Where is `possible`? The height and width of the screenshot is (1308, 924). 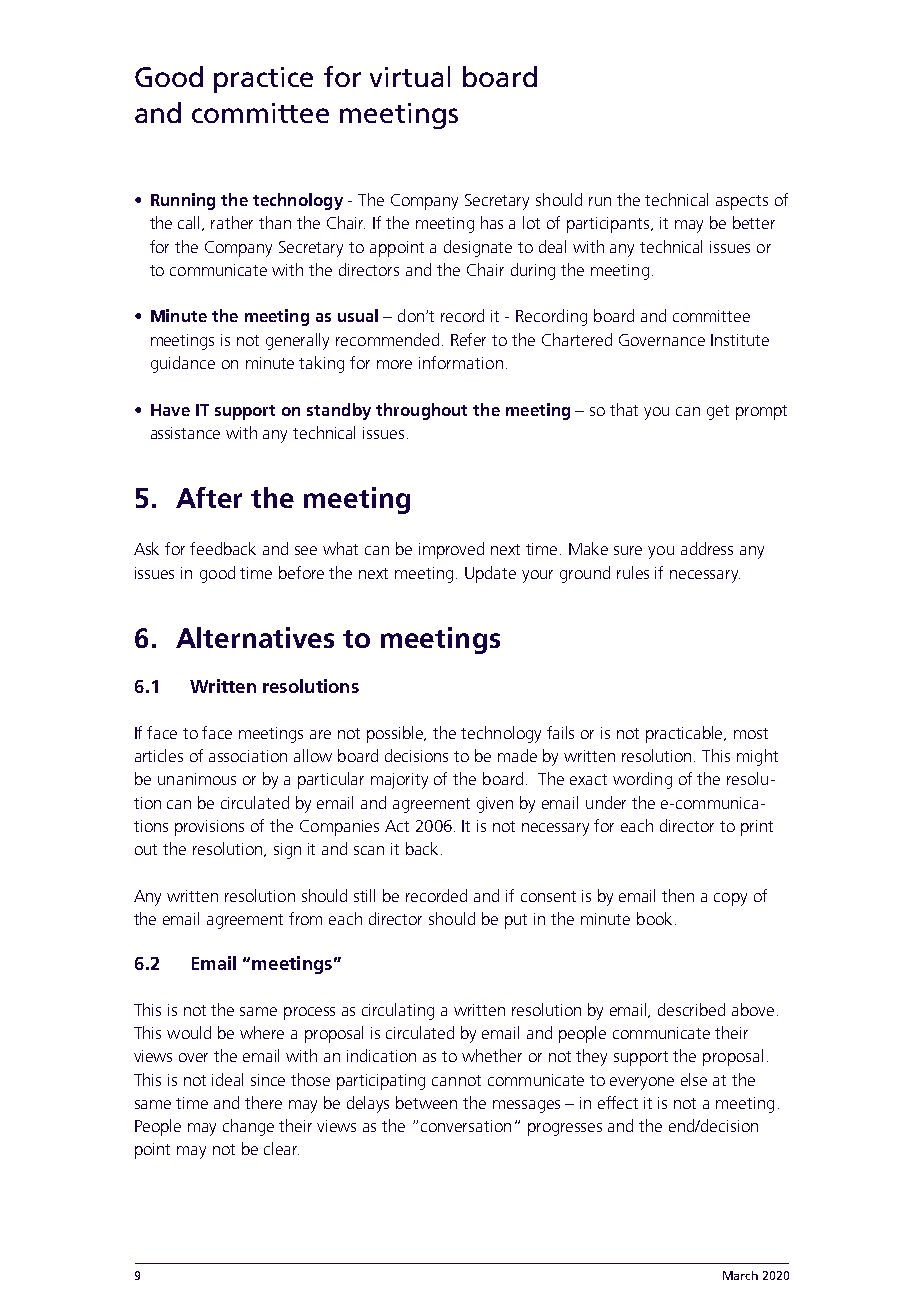
possible is located at coordinates (396, 734).
